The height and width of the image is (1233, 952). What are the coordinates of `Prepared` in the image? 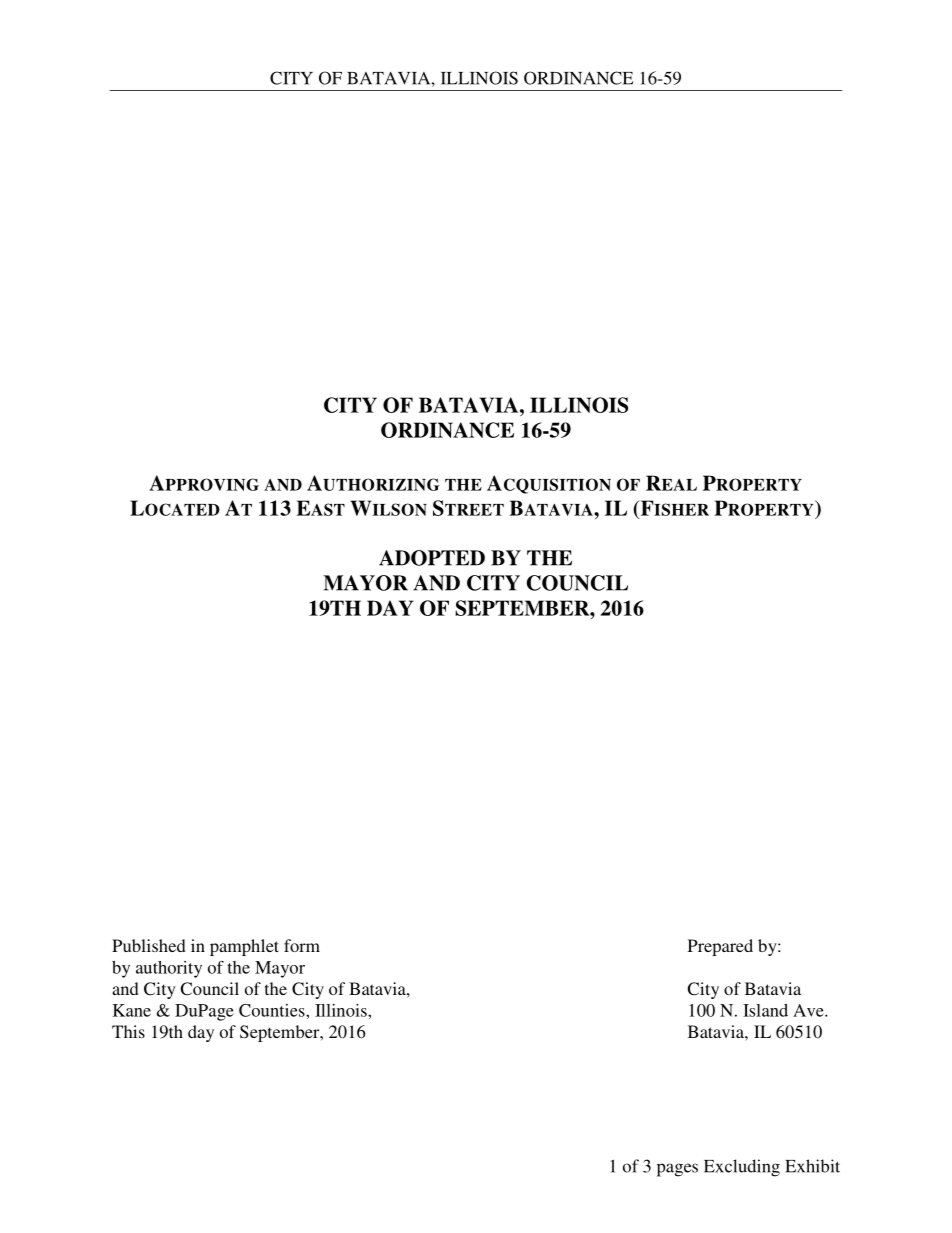 It's located at (720, 947).
